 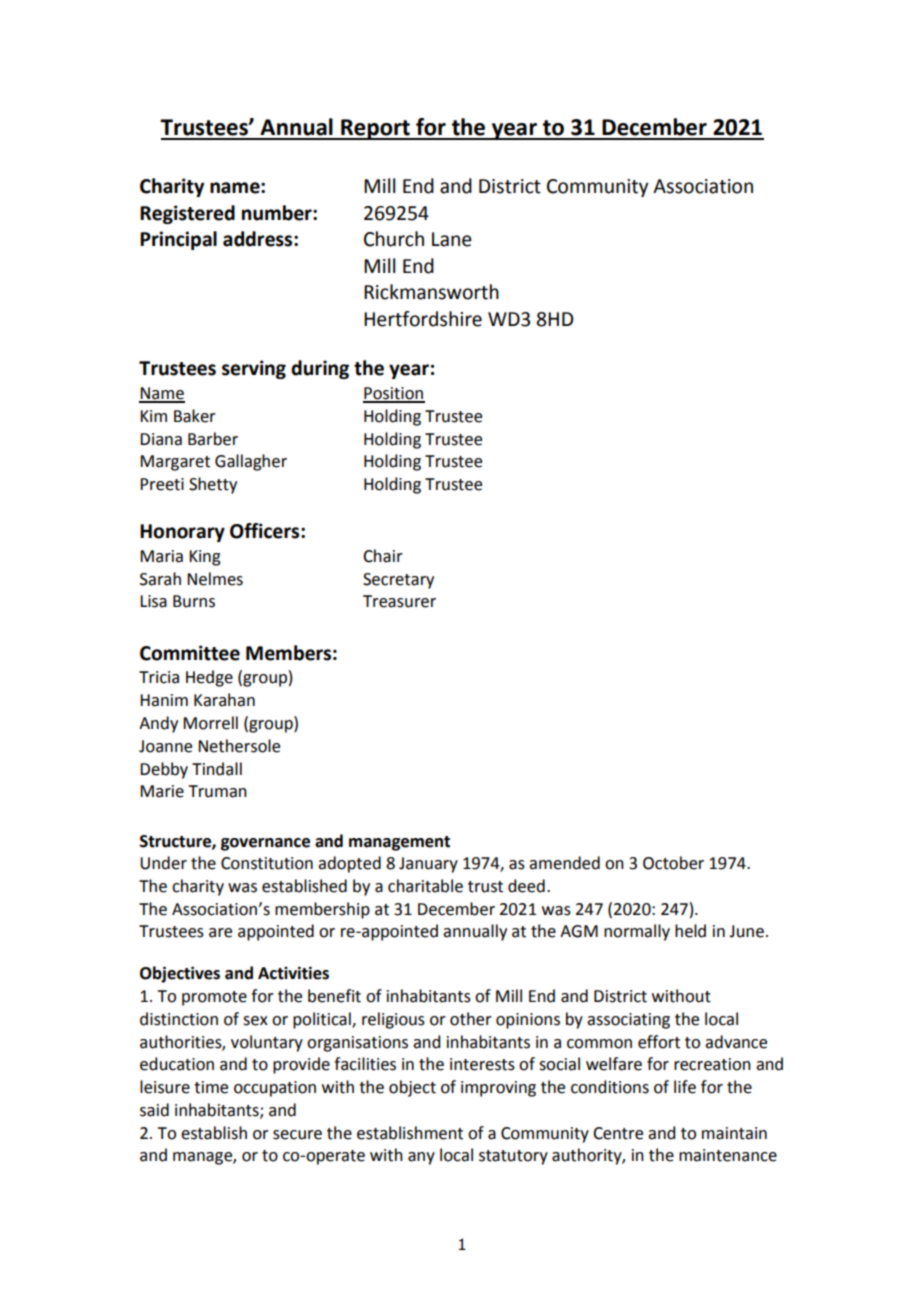 What do you see at coordinates (673, 863) in the image?
I see `October` at bounding box center [673, 863].
